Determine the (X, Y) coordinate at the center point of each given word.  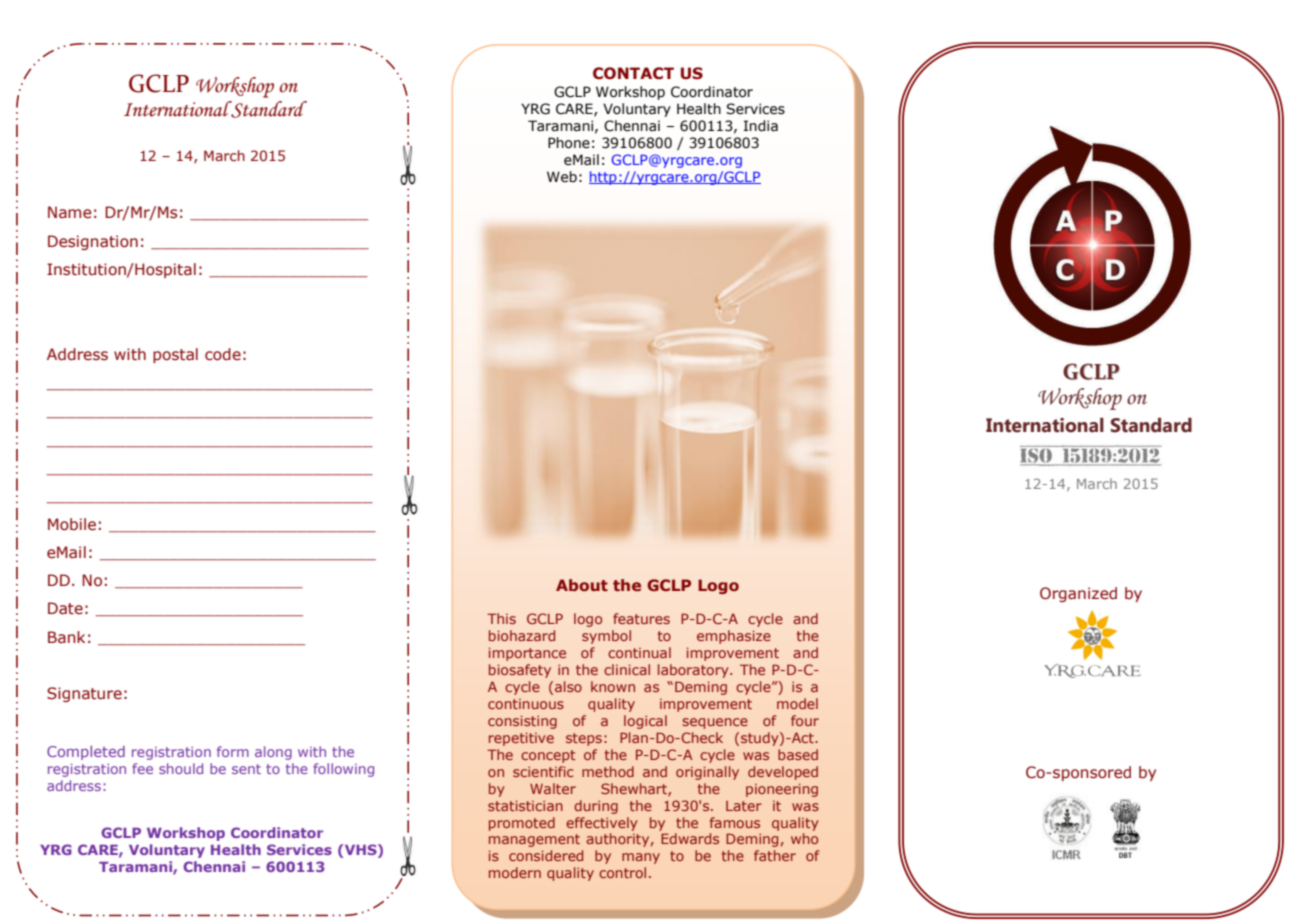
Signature (84, 694)
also (568, 686)
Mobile (72, 524)
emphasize (734, 637)
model (797, 703)
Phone (569, 143)
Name (70, 212)
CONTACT (633, 73)
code (223, 354)
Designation (93, 242)
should (181, 768)
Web (562, 177)
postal (175, 355)
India (761, 126)
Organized (1078, 594)
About (582, 585)
